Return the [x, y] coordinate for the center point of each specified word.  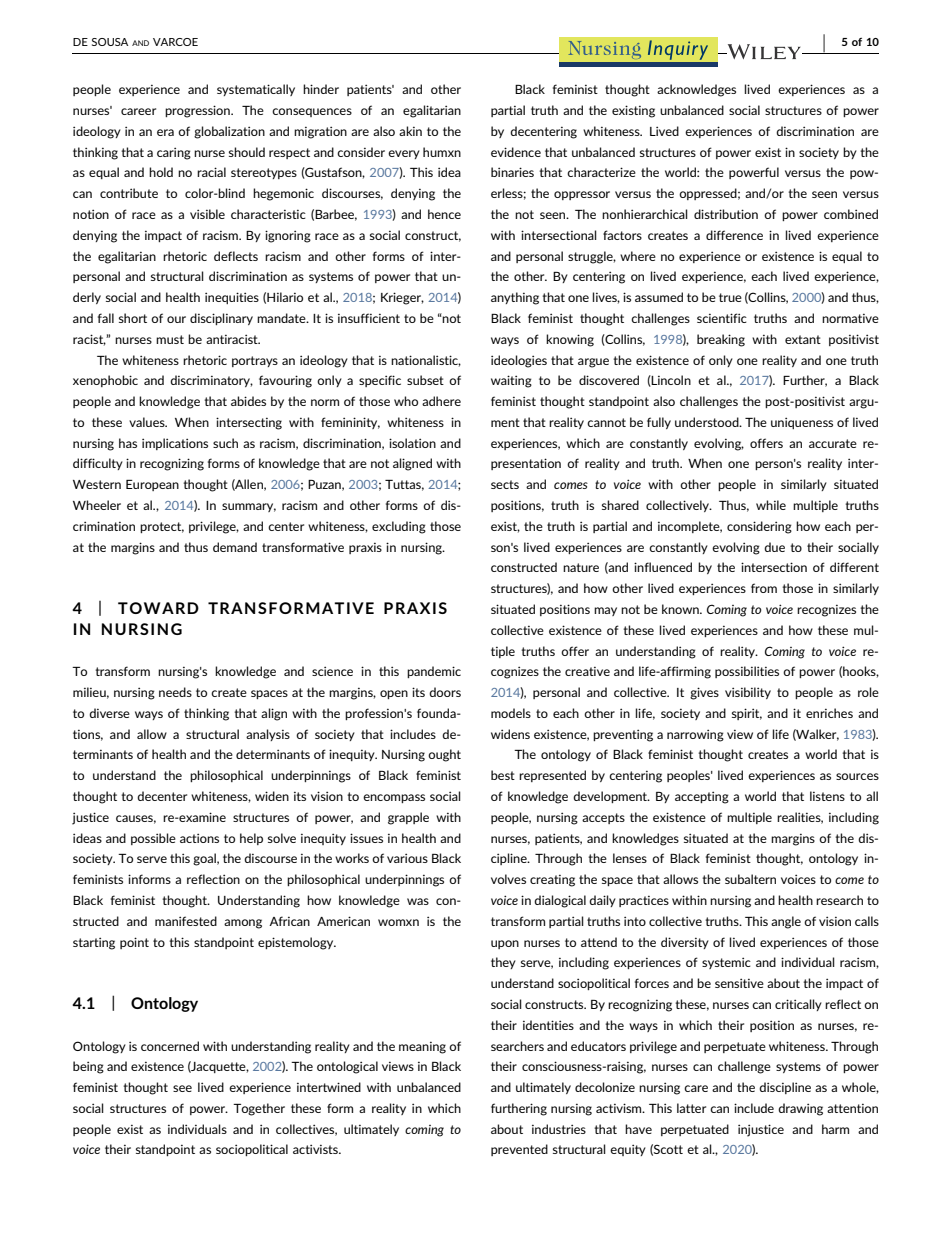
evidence [516, 152]
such [225, 443]
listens [827, 796]
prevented [519, 1150]
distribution [726, 214]
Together [259, 1109]
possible [153, 839]
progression [198, 111]
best [503, 775]
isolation [412, 443]
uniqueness [802, 423]
